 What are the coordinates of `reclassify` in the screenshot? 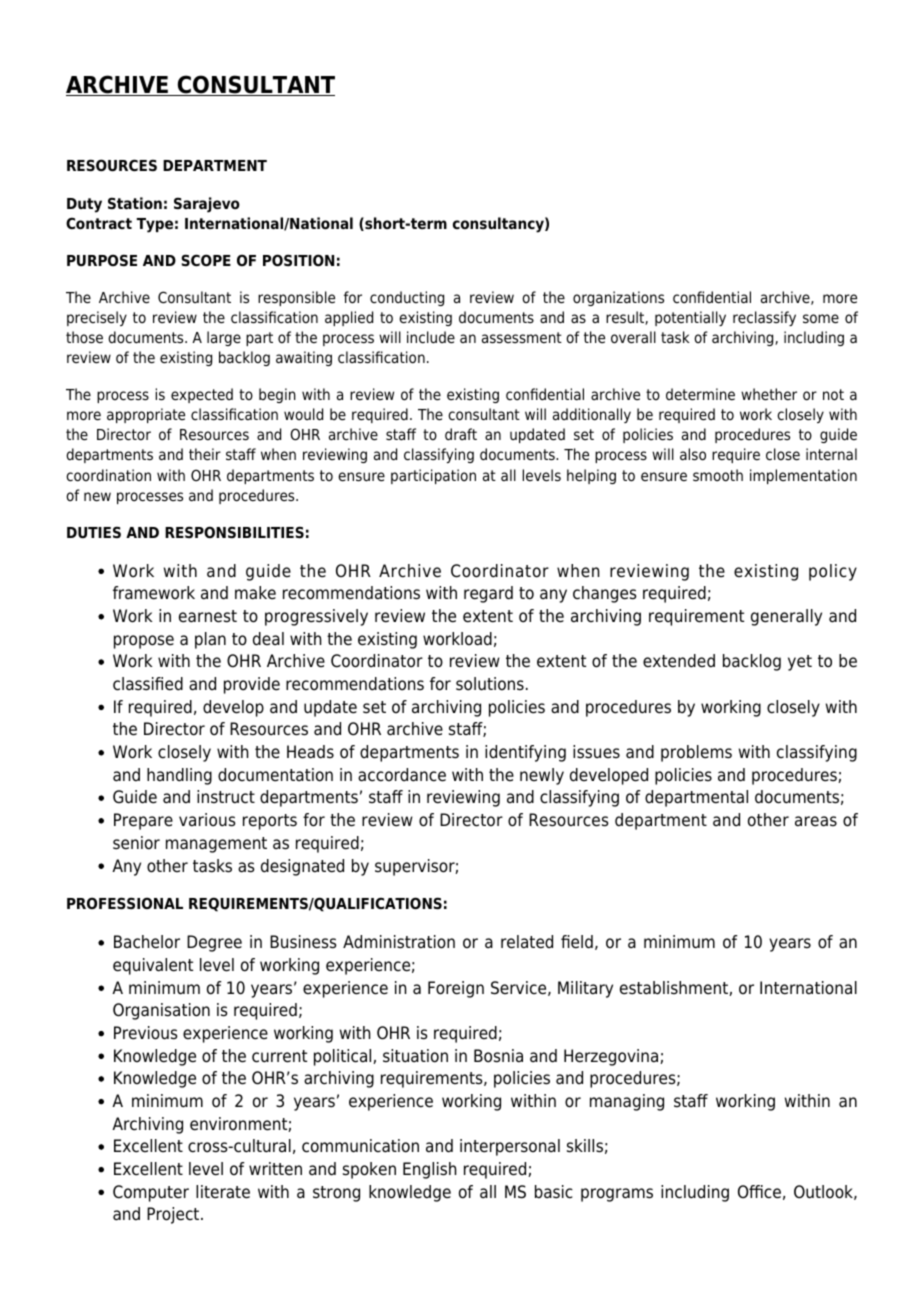 It's located at (764, 318).
